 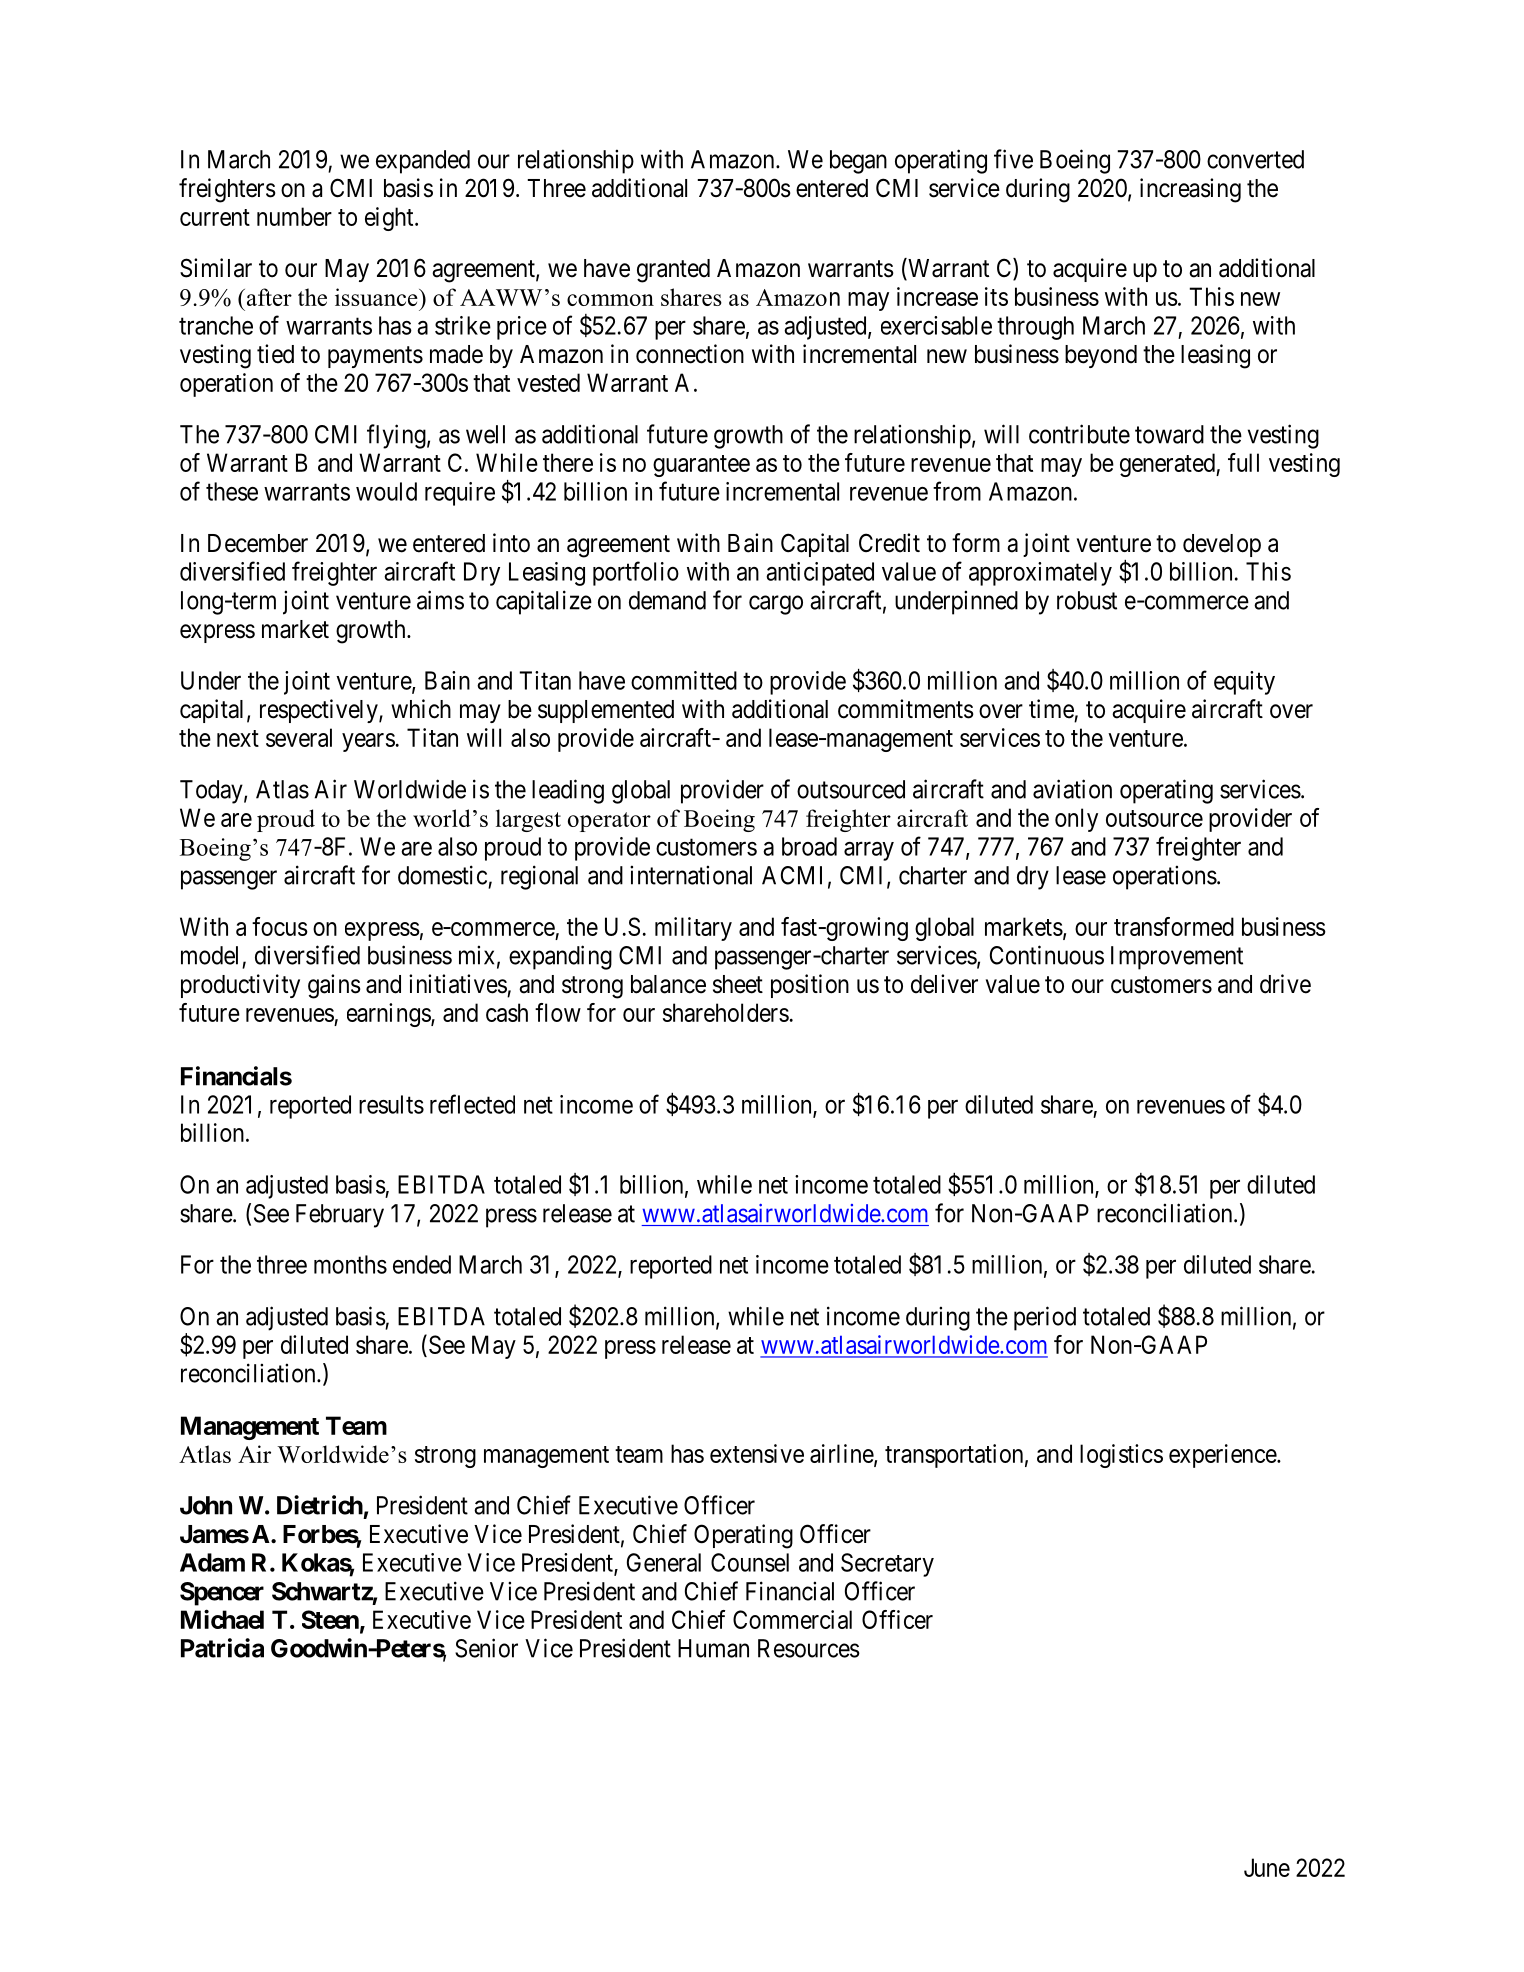 What do you see at coordinates (222, 1648) in the screenshot?
I see `Patricia` at bounding box center [222, 1648].
